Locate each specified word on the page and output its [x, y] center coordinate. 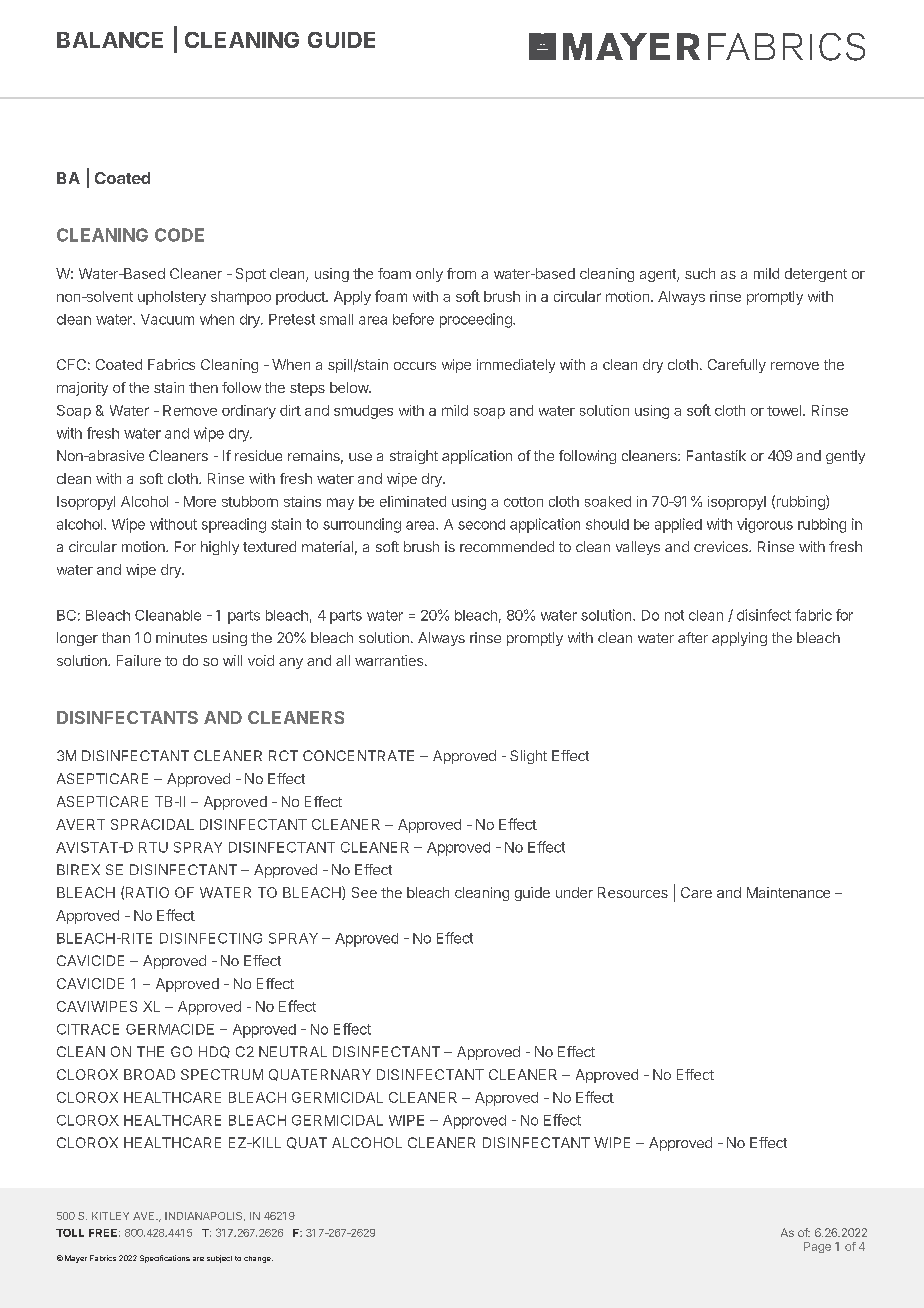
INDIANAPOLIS [205, 1216]
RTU [153, 847]
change [258, 1259]
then [203, 387]
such [700, 273]
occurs [415, 366]
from [461, 273]
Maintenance [788, 892]
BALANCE [110, 40]
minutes [181, 637]
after [693, 637]
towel [785, 410]
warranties [390, 660]
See [364, 892]
